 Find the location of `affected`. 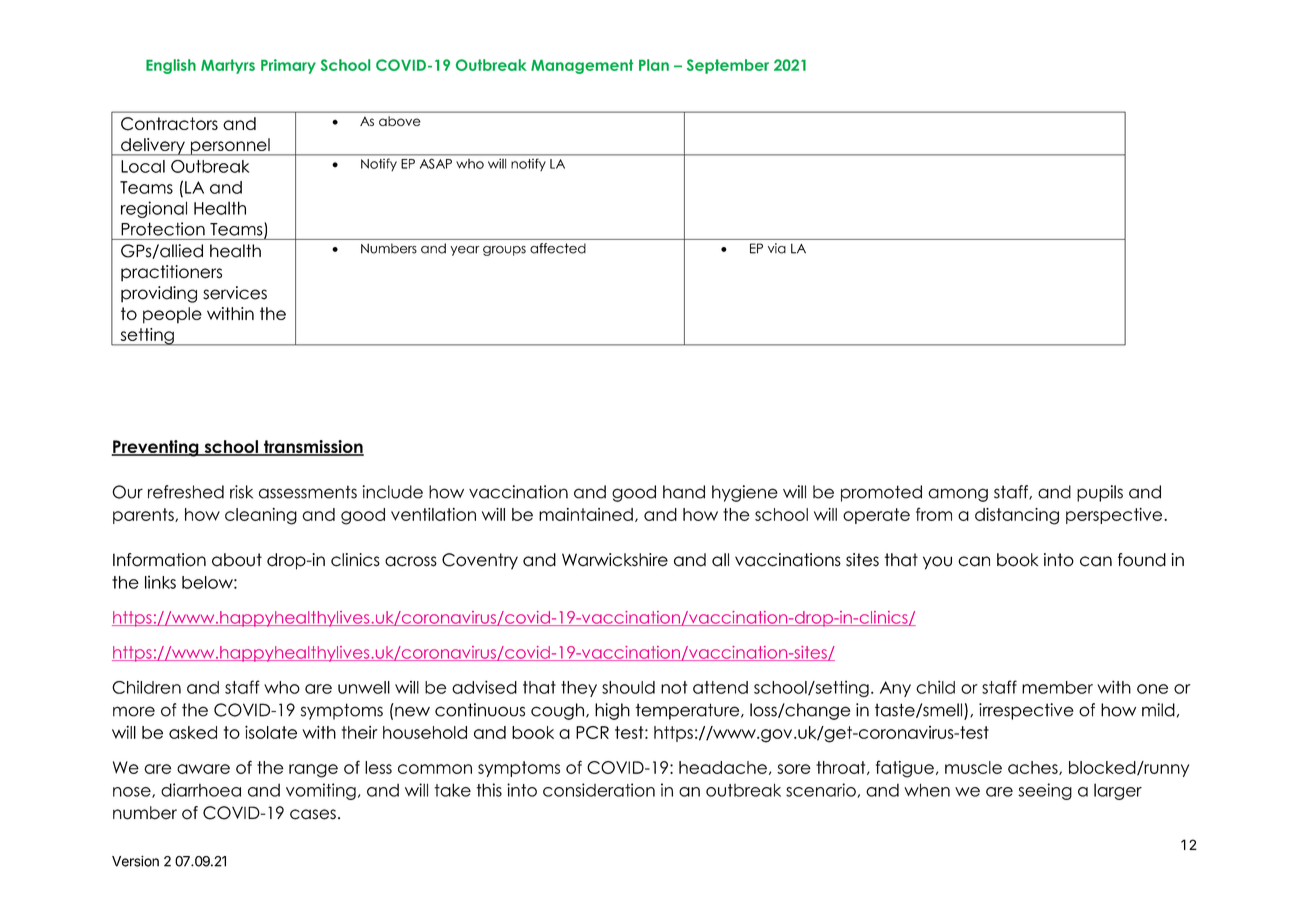

affected is located at coordinates (558, 248).
